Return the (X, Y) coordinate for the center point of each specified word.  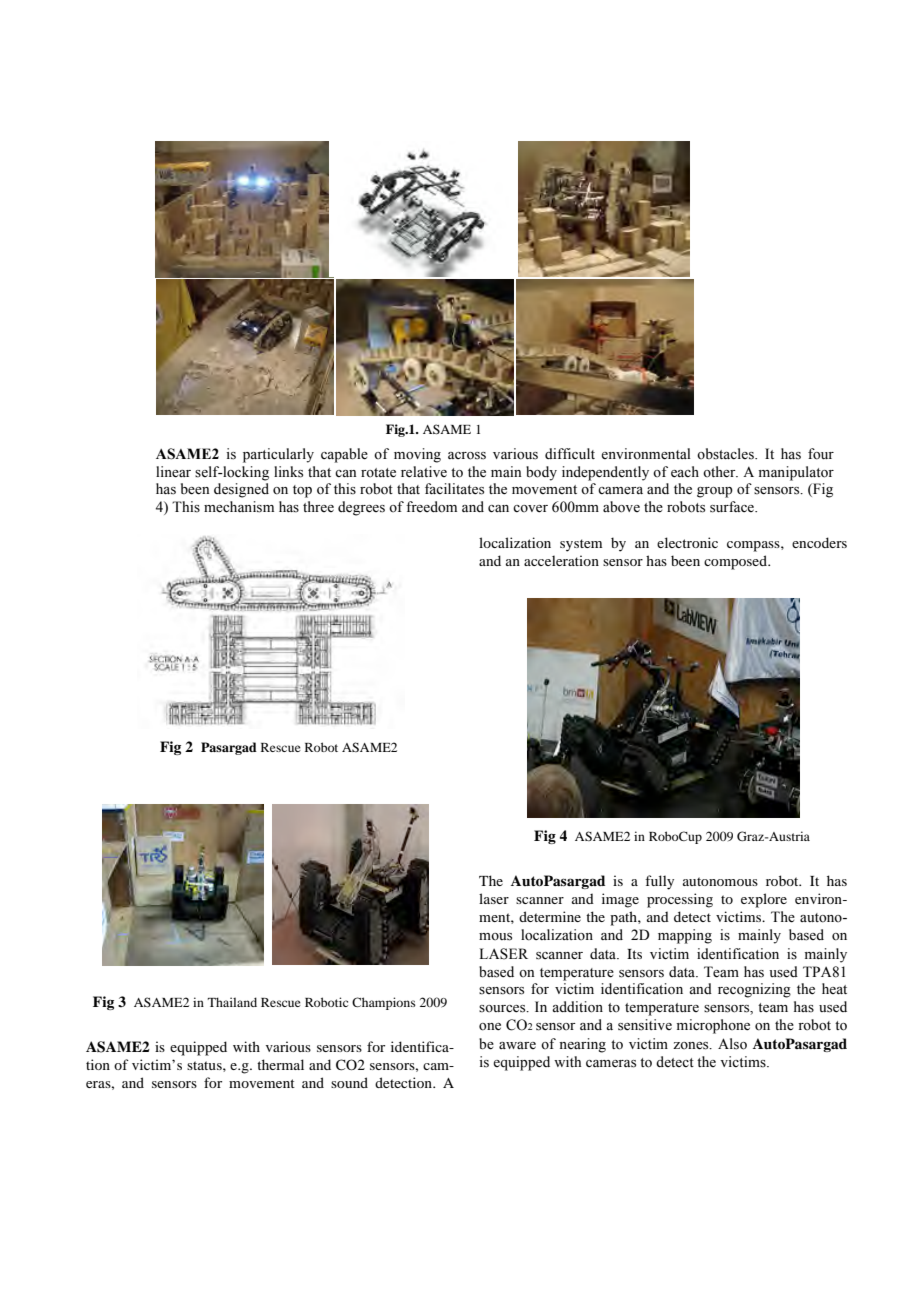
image (620, 900)
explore (764, 900)
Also (732, 1044)
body (541, 473)
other (720, 472)
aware (517, 1045)
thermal (280, 1064)
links (288, 472)
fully (659, 882)
